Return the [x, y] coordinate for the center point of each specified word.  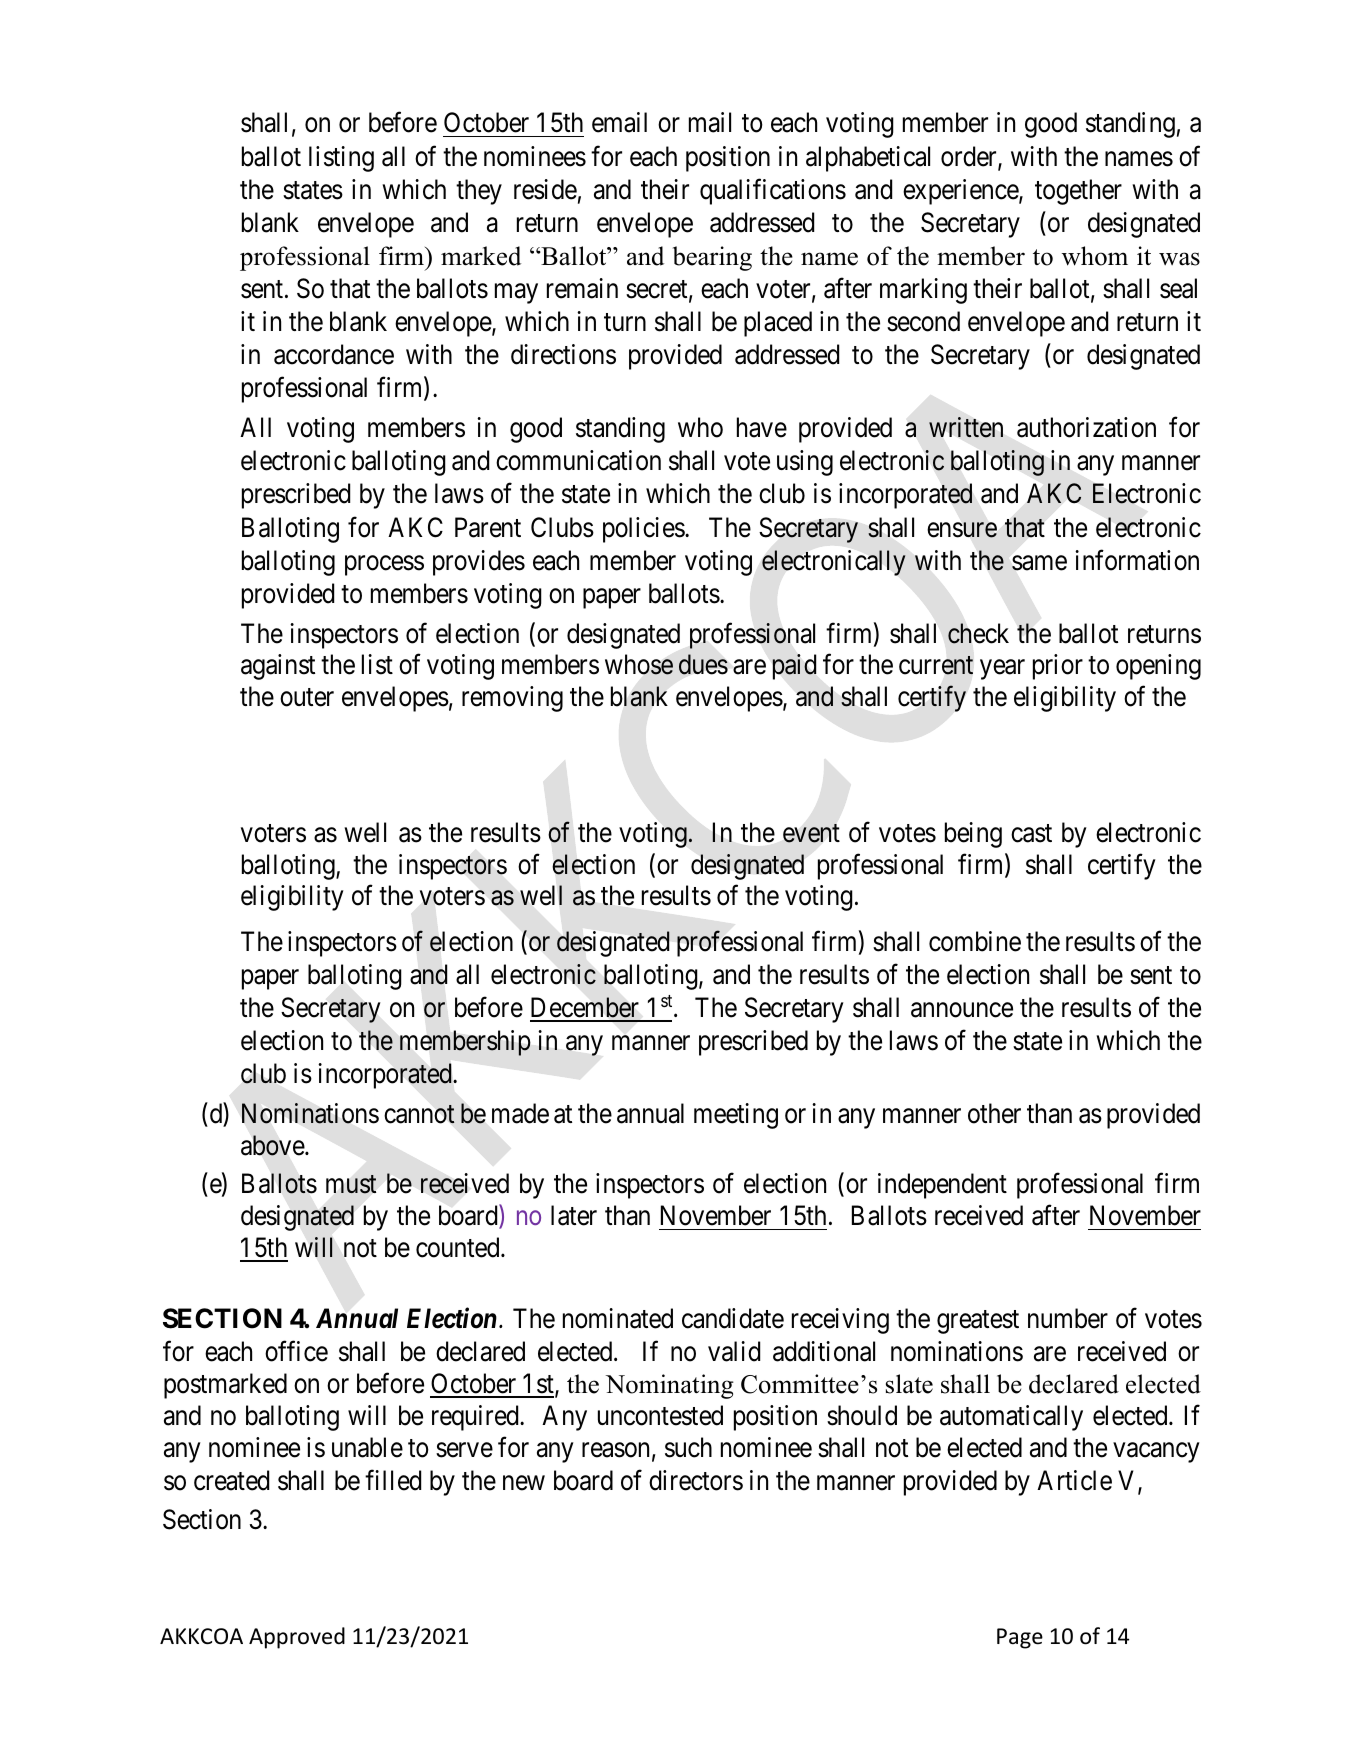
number [1068, 1318]
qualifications [773, 192]
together [1078, 192]
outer [307, 698]
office [296, 1351]
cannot [419, 1115]
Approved [297, 1638]
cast [1031, 833]
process [384, 566]
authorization [1086, 427]
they [479, 192]
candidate [733, 1318]
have [762, 427]
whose [639, 664]
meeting [736, 1116]
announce [962, 1010]
